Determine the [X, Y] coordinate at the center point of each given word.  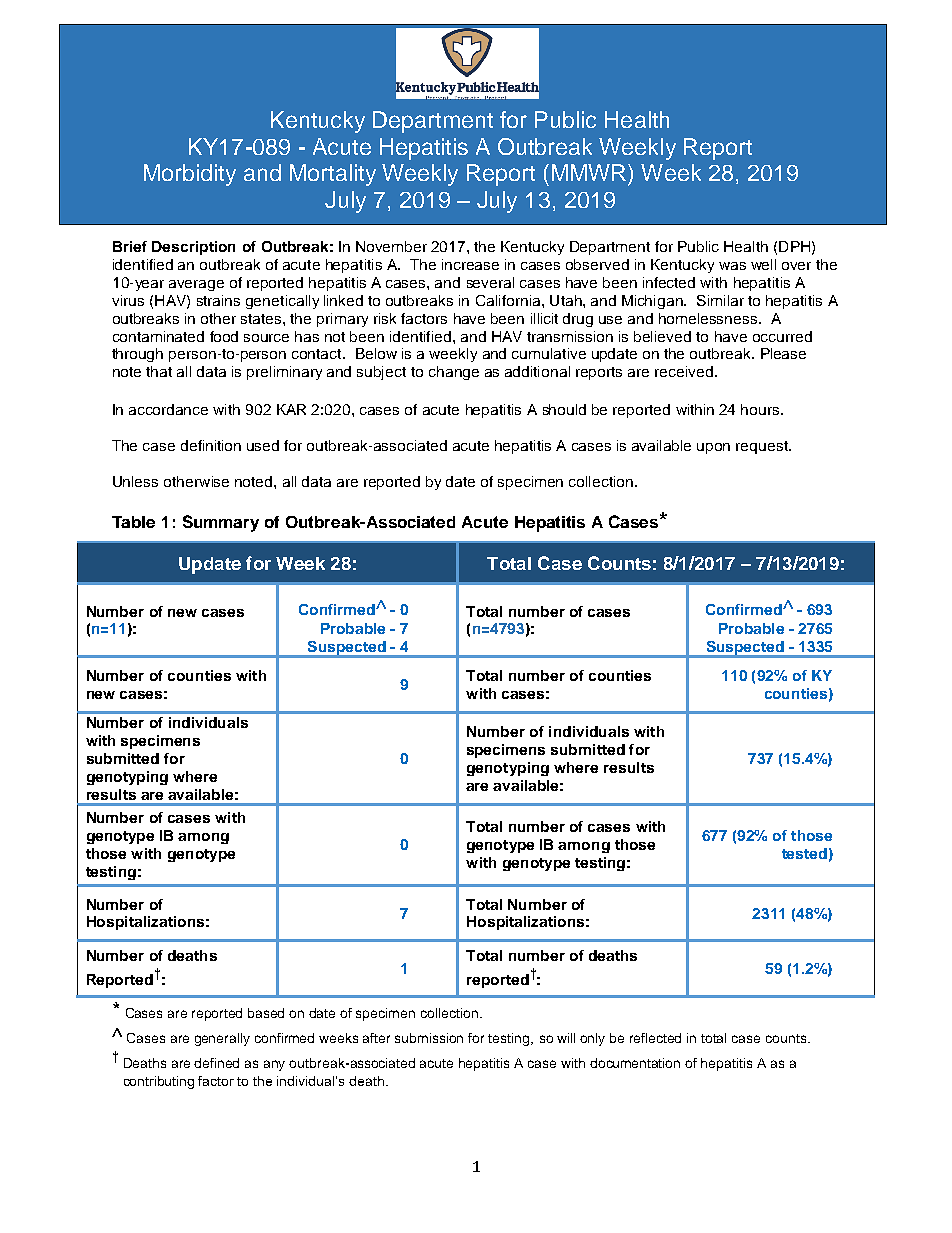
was [732, 266]
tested [804, 853]
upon [713, 448]
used [263, 445]
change [454, 373]
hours [761, 409]
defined [216, 1063]
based [266, 1013]
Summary [221, 523]
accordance [168, 409]
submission [429, 1038]
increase [470, 264]
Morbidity [190, 175]
